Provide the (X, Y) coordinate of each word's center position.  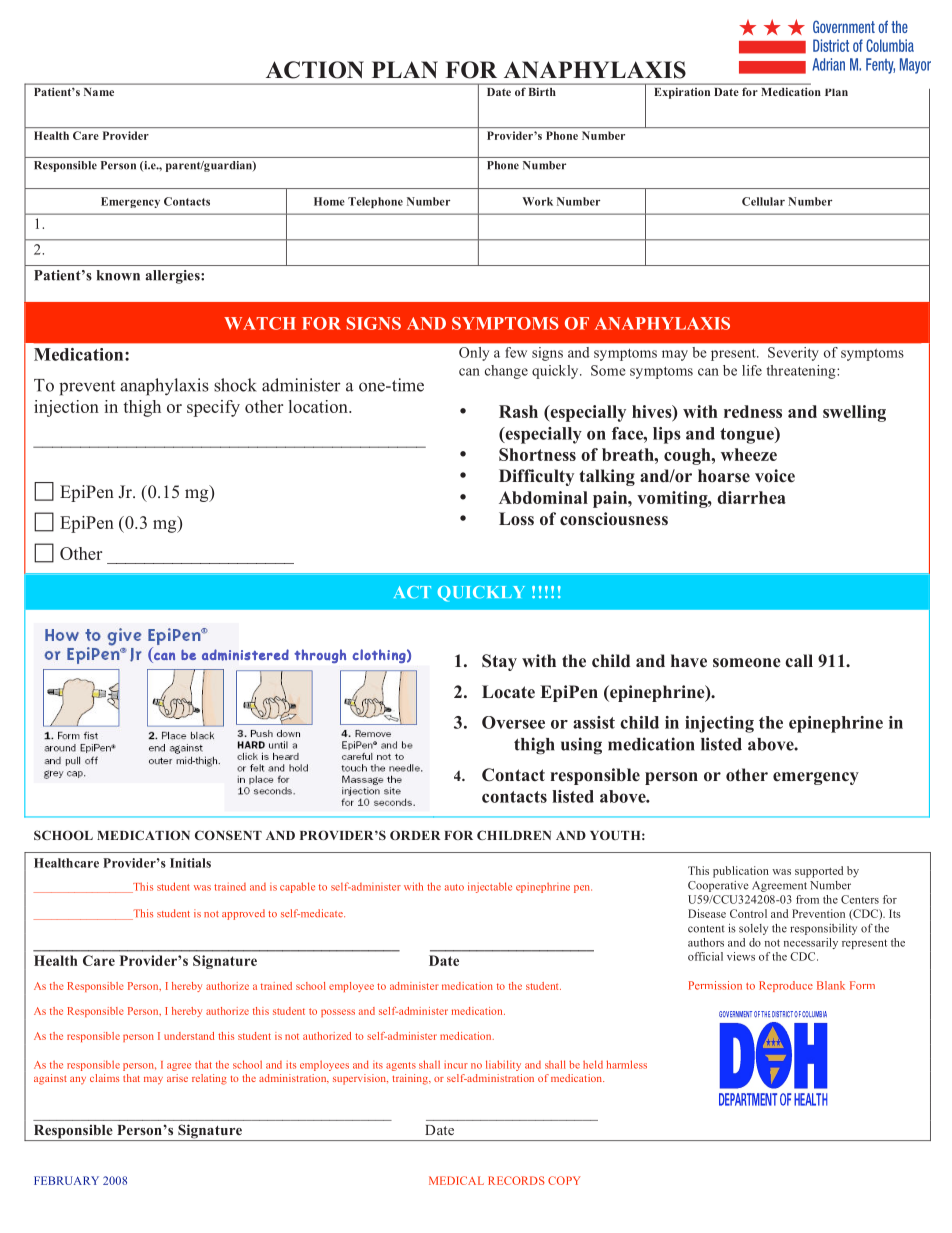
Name (99, 92)
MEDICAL (456, 1180)
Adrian (828, 64)
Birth (542, 92)
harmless (627, 1064)
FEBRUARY (66, 1180)
